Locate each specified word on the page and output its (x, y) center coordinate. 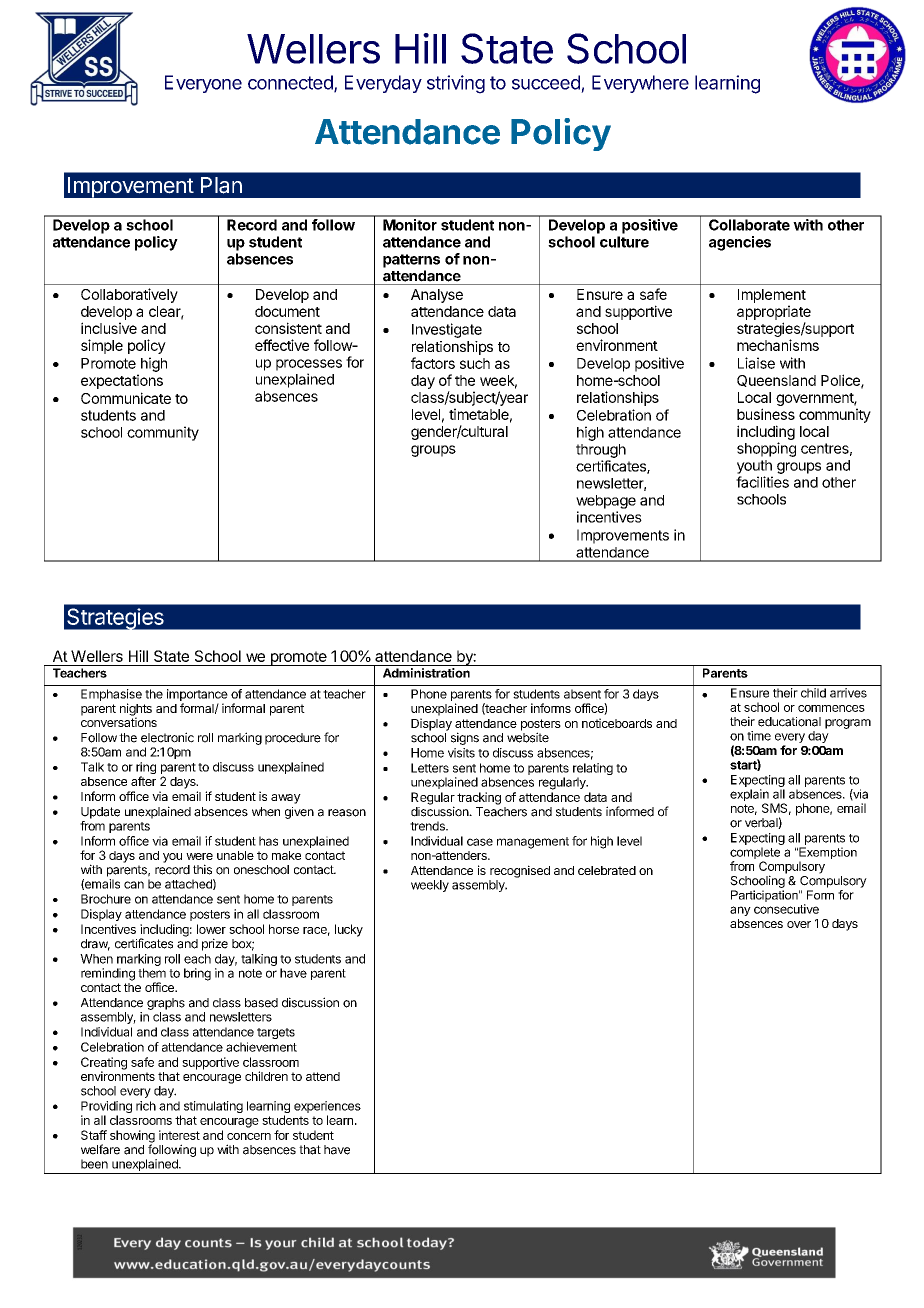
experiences (327, 1107)
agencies (740, 243)
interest (179, 1135)
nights (136, 710)
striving (456, 84)
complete (755, 854)
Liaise (756, 363)
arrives (848, 693)
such (475, 363)
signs (465, 738)
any (740, 911)
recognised (520, 871)
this (202, 869)
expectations (122, 381)
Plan (221, 185)
